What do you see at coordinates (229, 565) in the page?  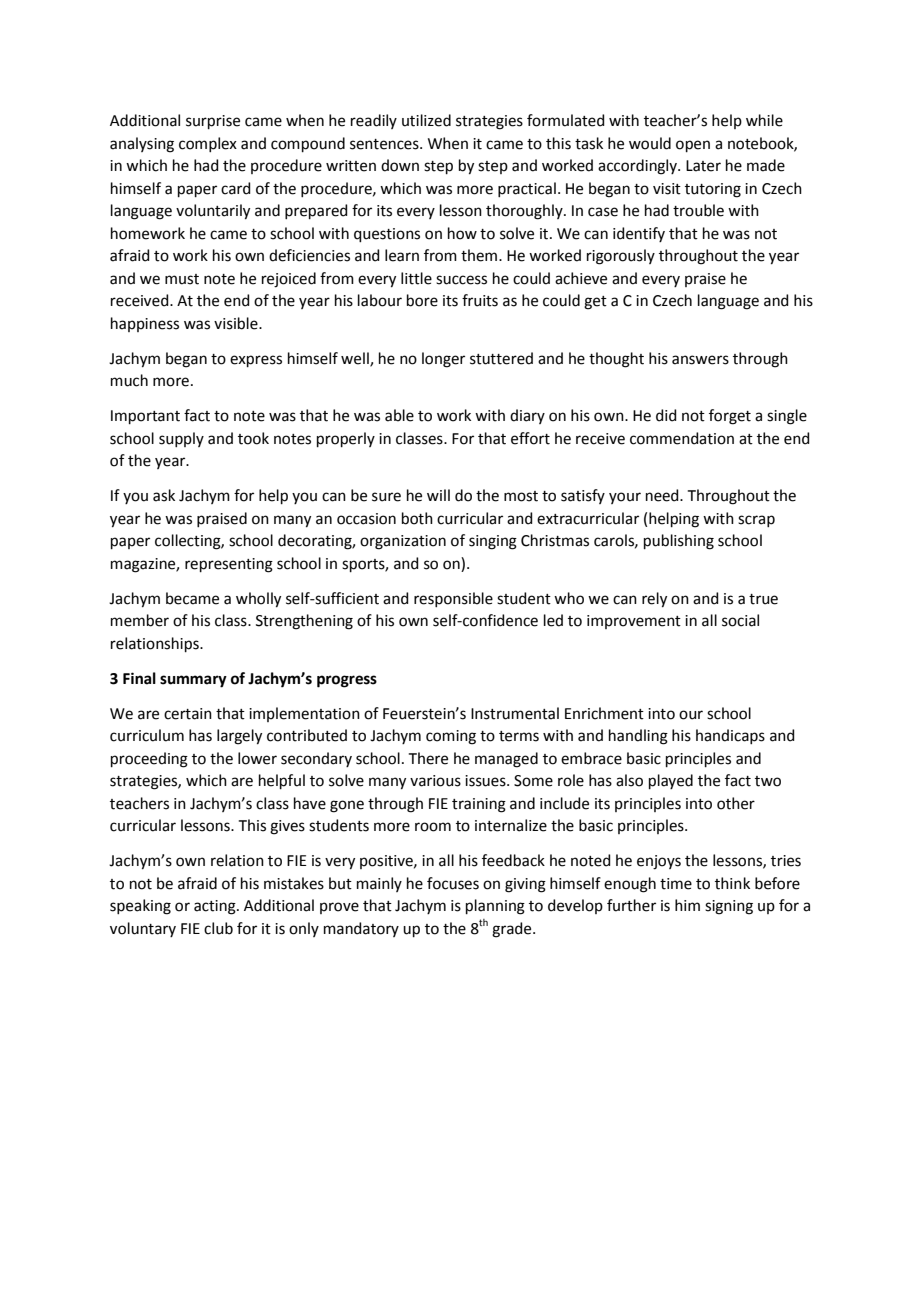 I see `representing` at bounding box center [229, 565].
